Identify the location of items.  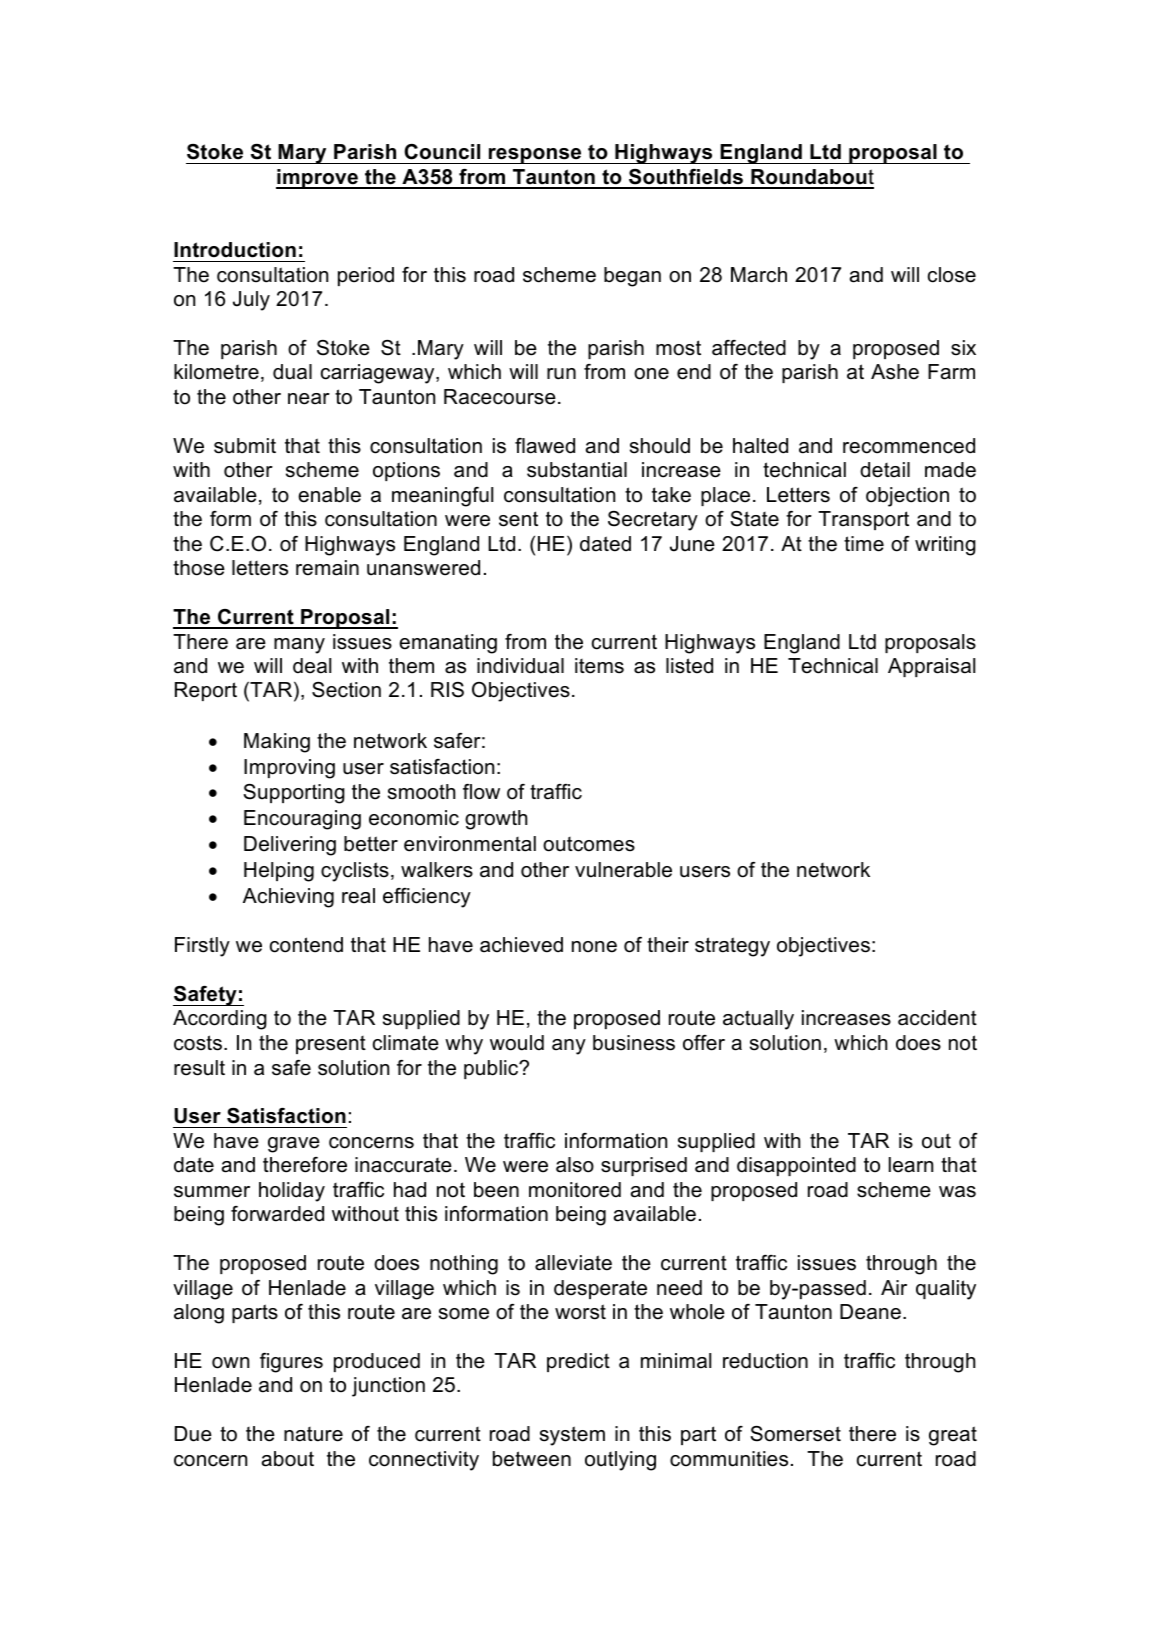
(599, 666).
